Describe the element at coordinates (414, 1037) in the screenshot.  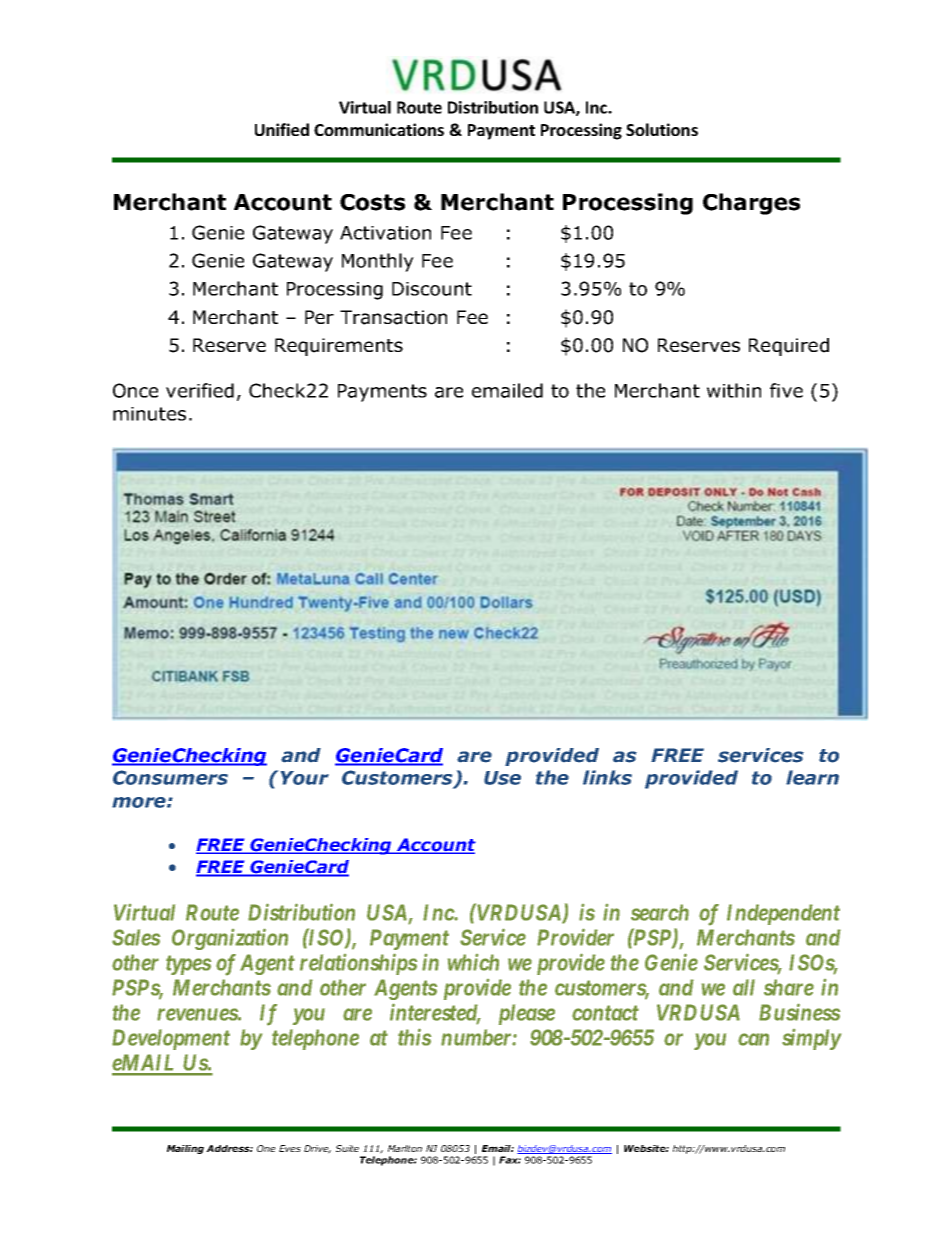
I see `this` at that location.
